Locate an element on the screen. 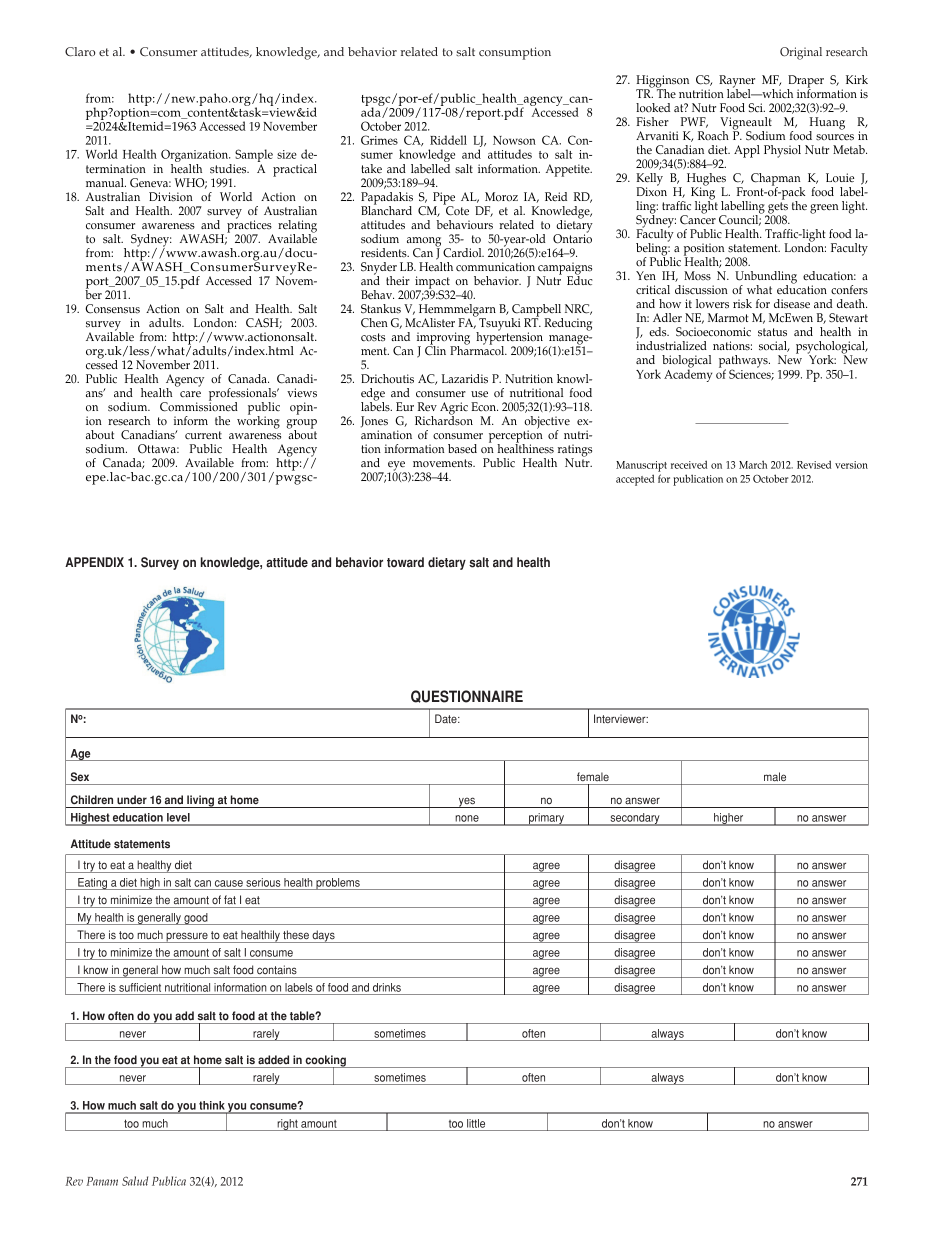  little is located at coordinates (476, 1123).
